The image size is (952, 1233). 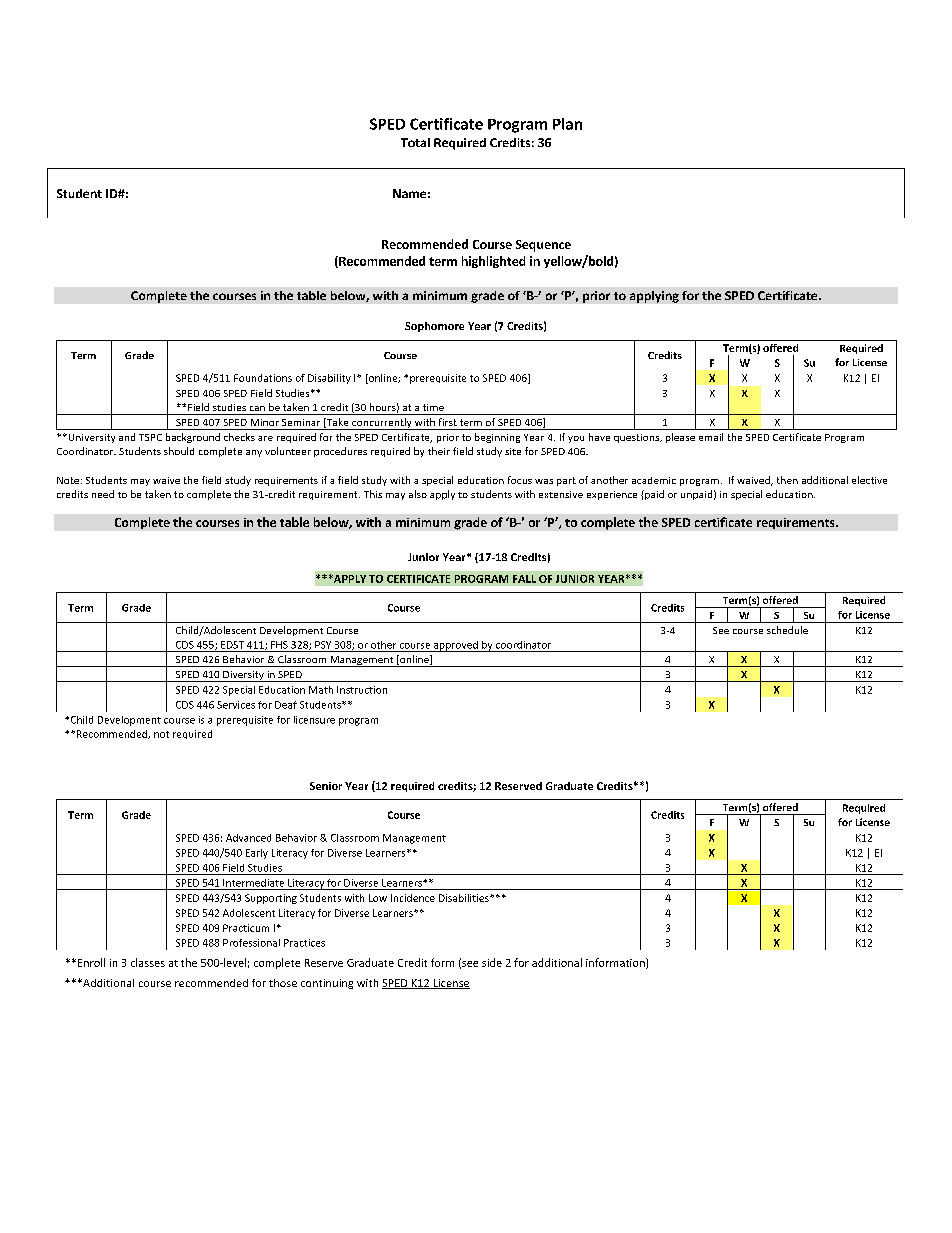 I want to click on Total, so click(x=415, y=142).
